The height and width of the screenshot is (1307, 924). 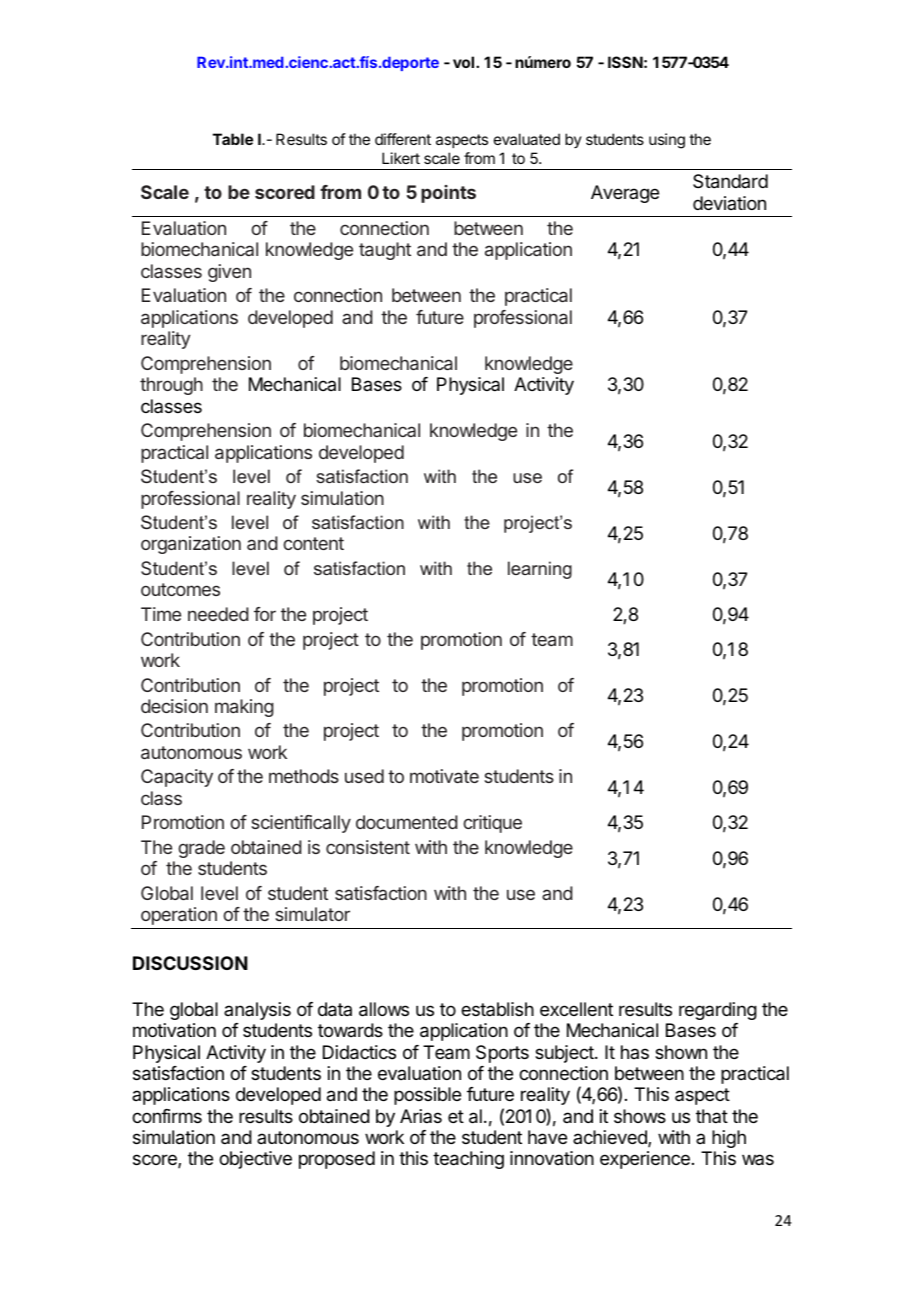 I want to click on learning, so click(x=540, y=570).
